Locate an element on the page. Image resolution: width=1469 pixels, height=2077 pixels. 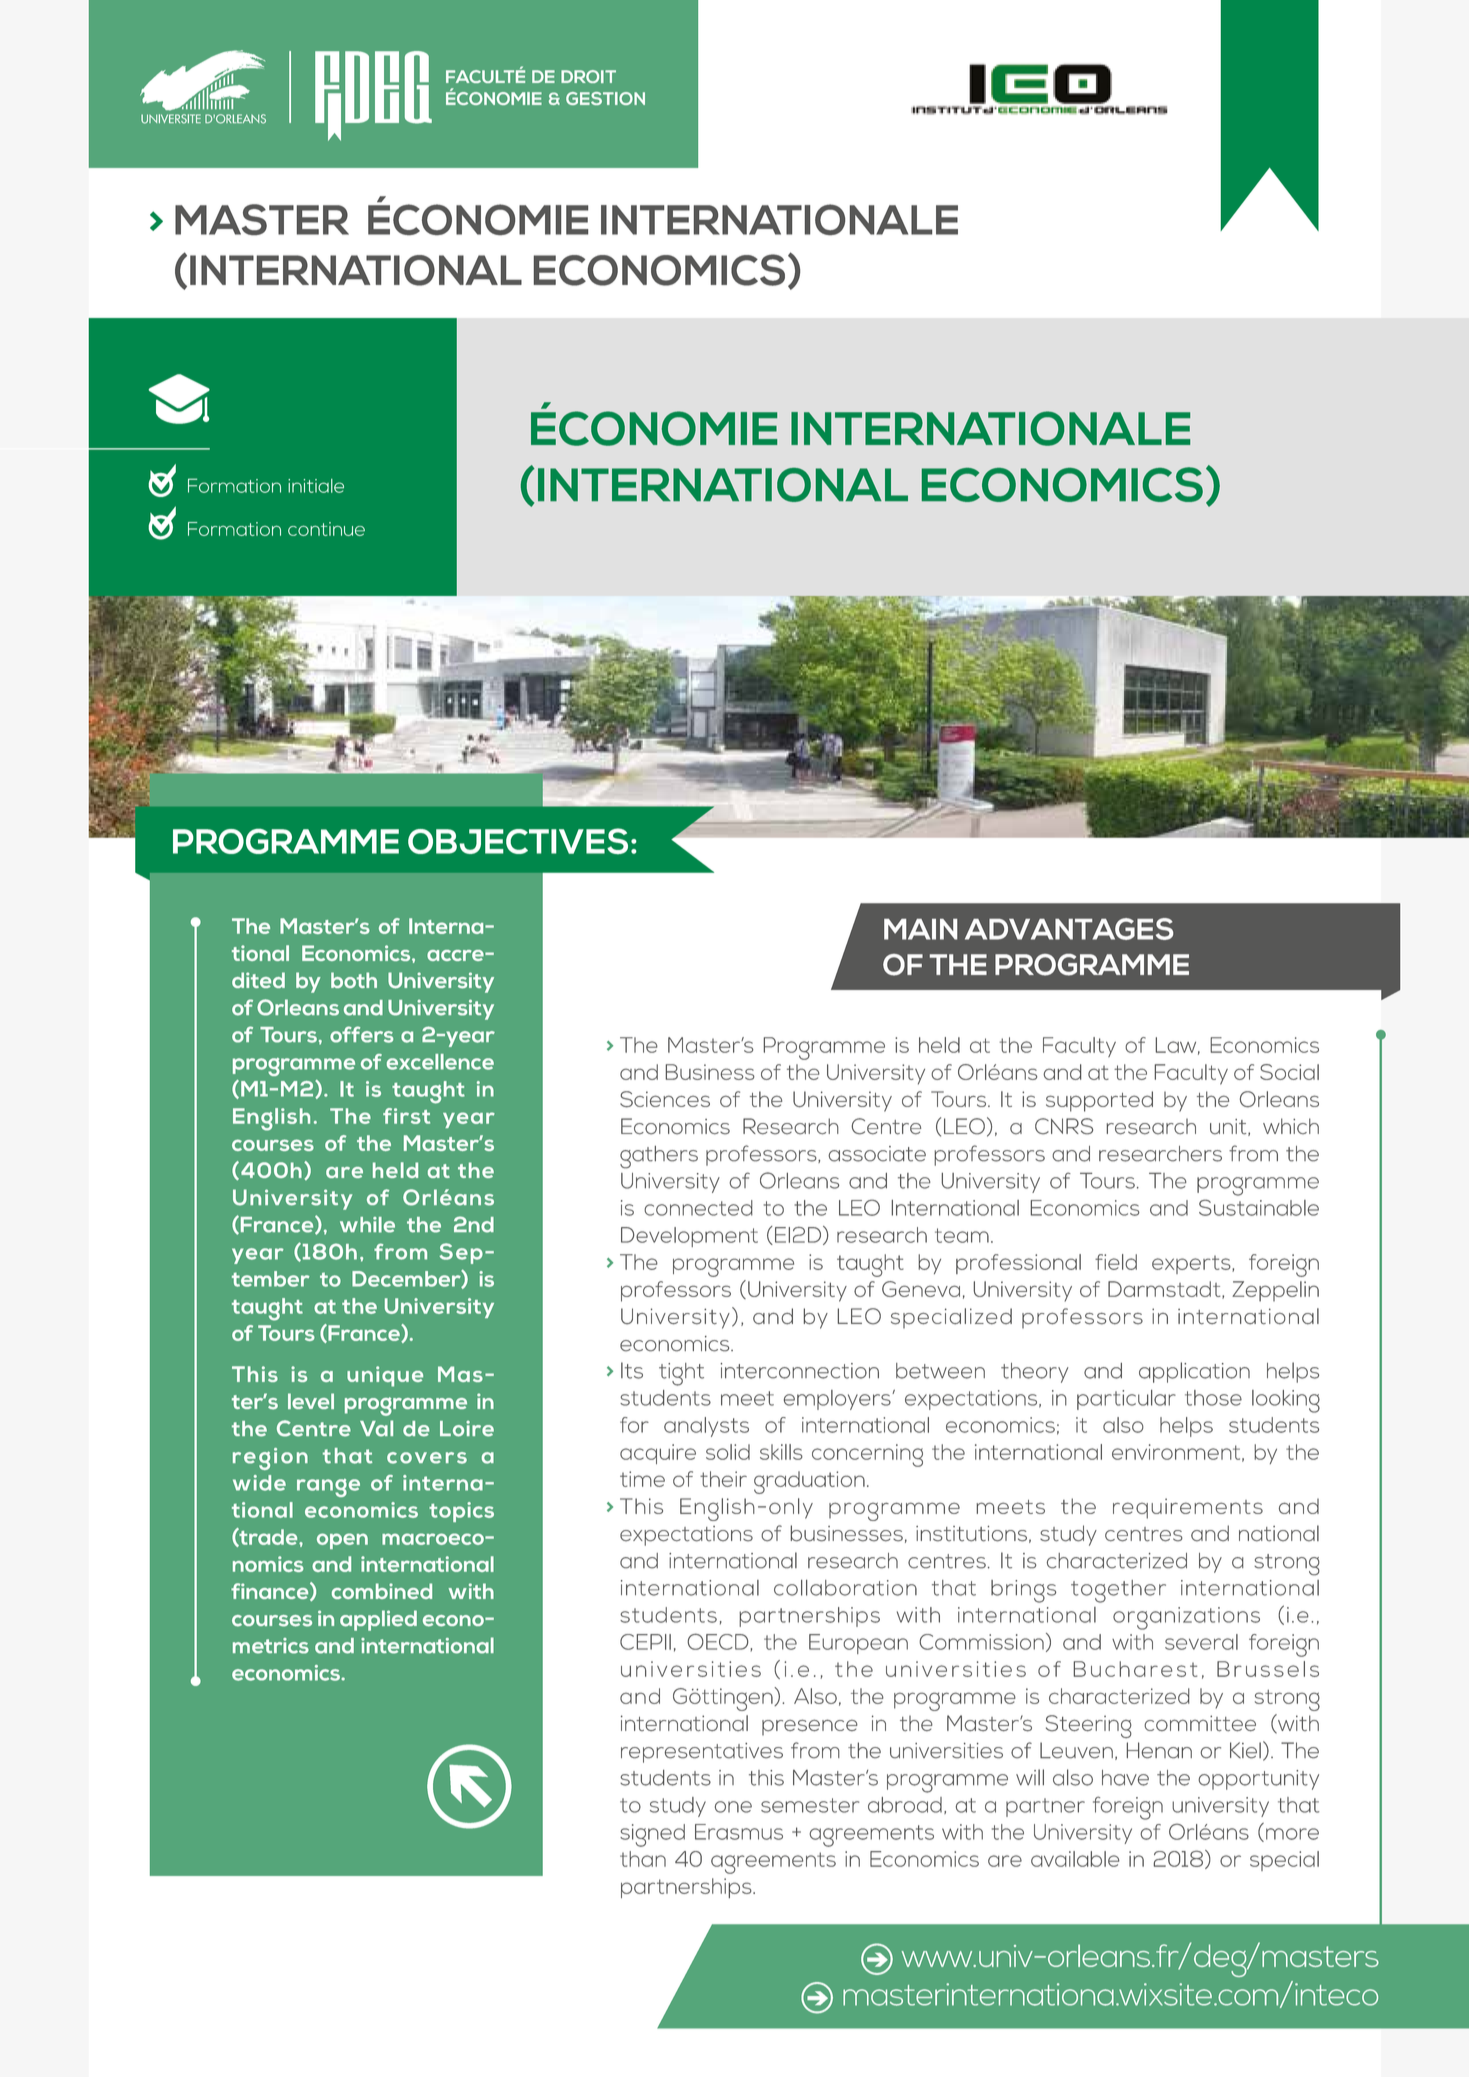
Sustainable is located at coordinates (1259, 1207).
